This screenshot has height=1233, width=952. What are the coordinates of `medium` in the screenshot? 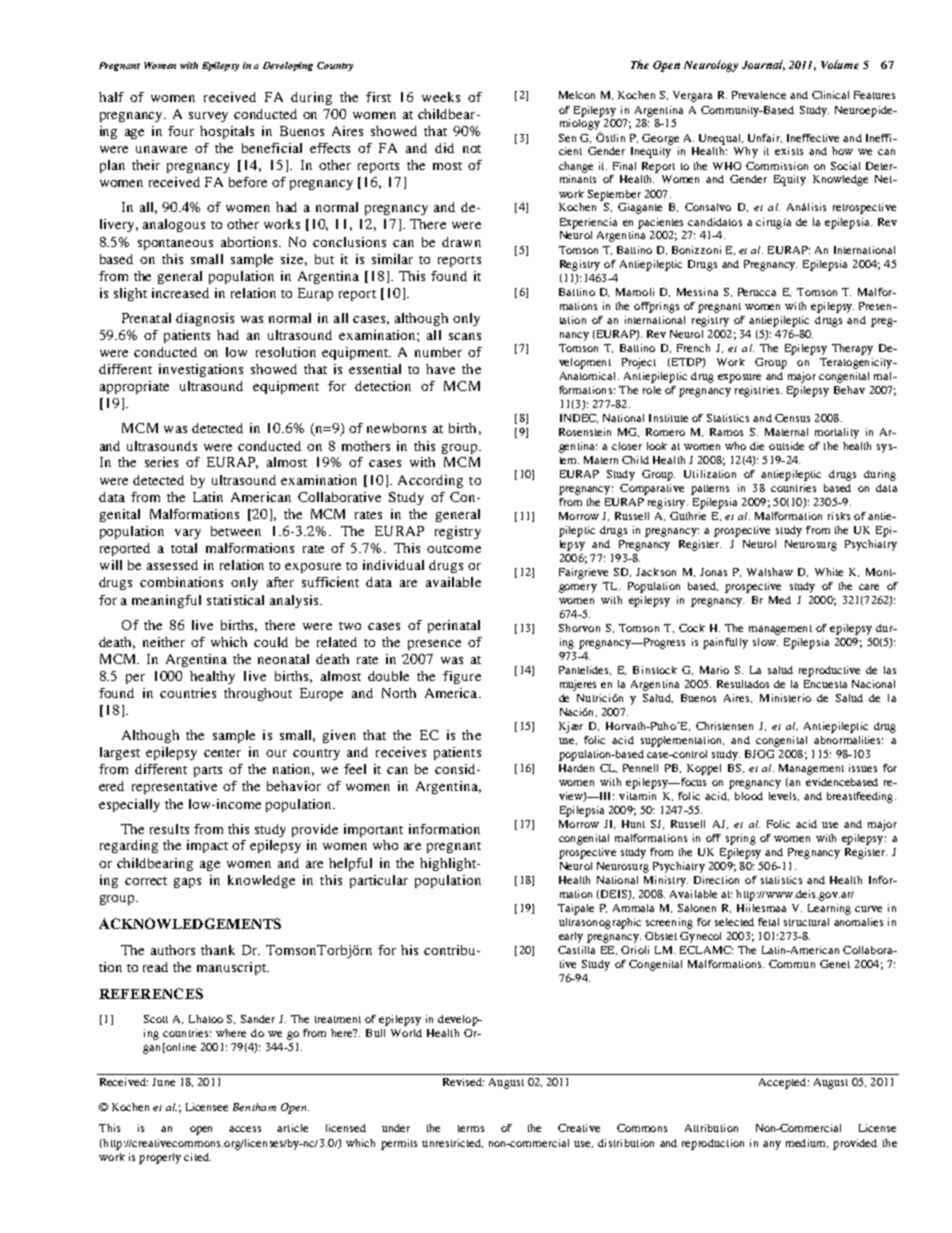 It's located at (807, 1143).
